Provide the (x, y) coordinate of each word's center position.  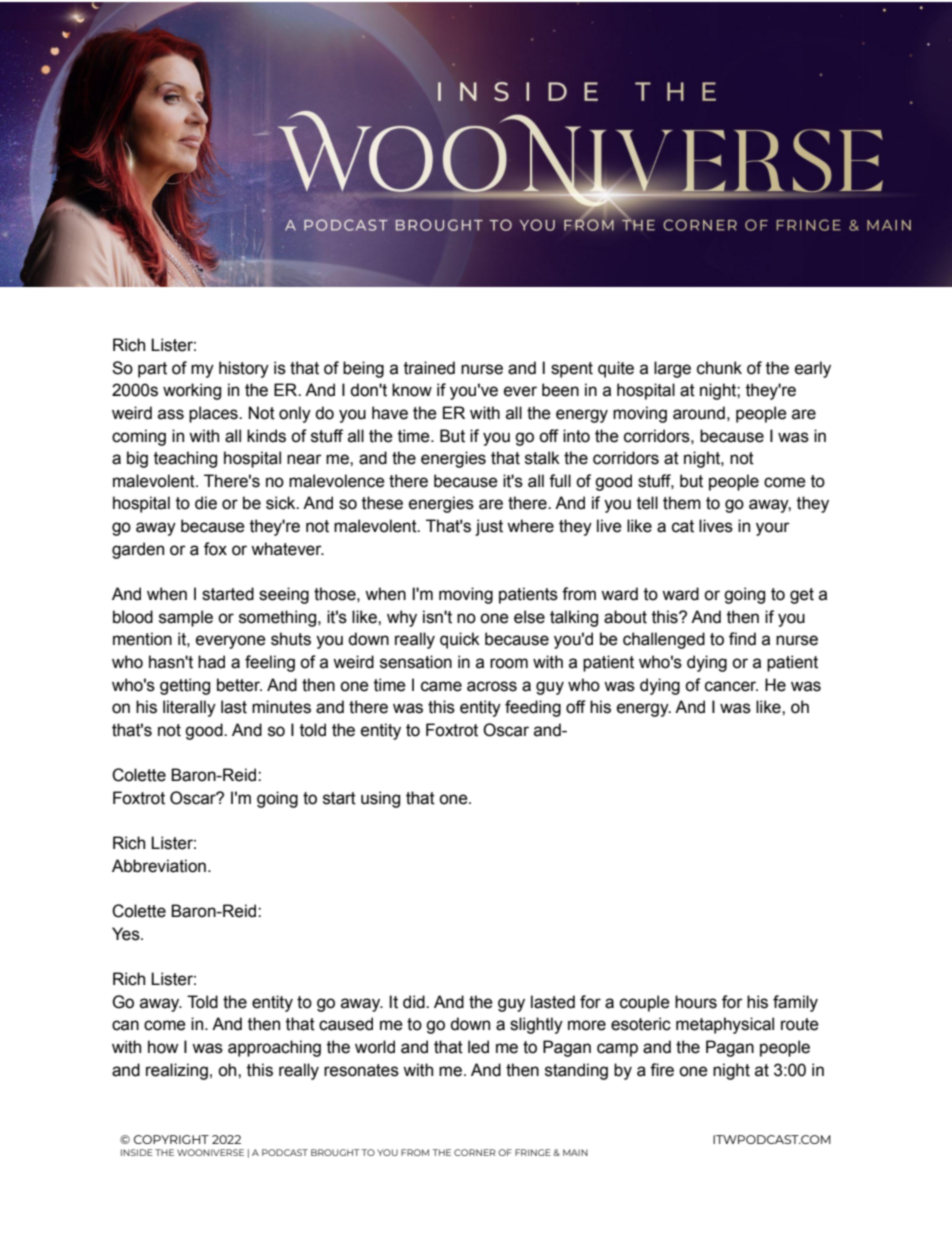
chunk (719, 368)
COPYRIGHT (171, 1139)
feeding (533, 708)
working (192, 391)
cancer (731, 686)
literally (189, 708)
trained (429, 368)
